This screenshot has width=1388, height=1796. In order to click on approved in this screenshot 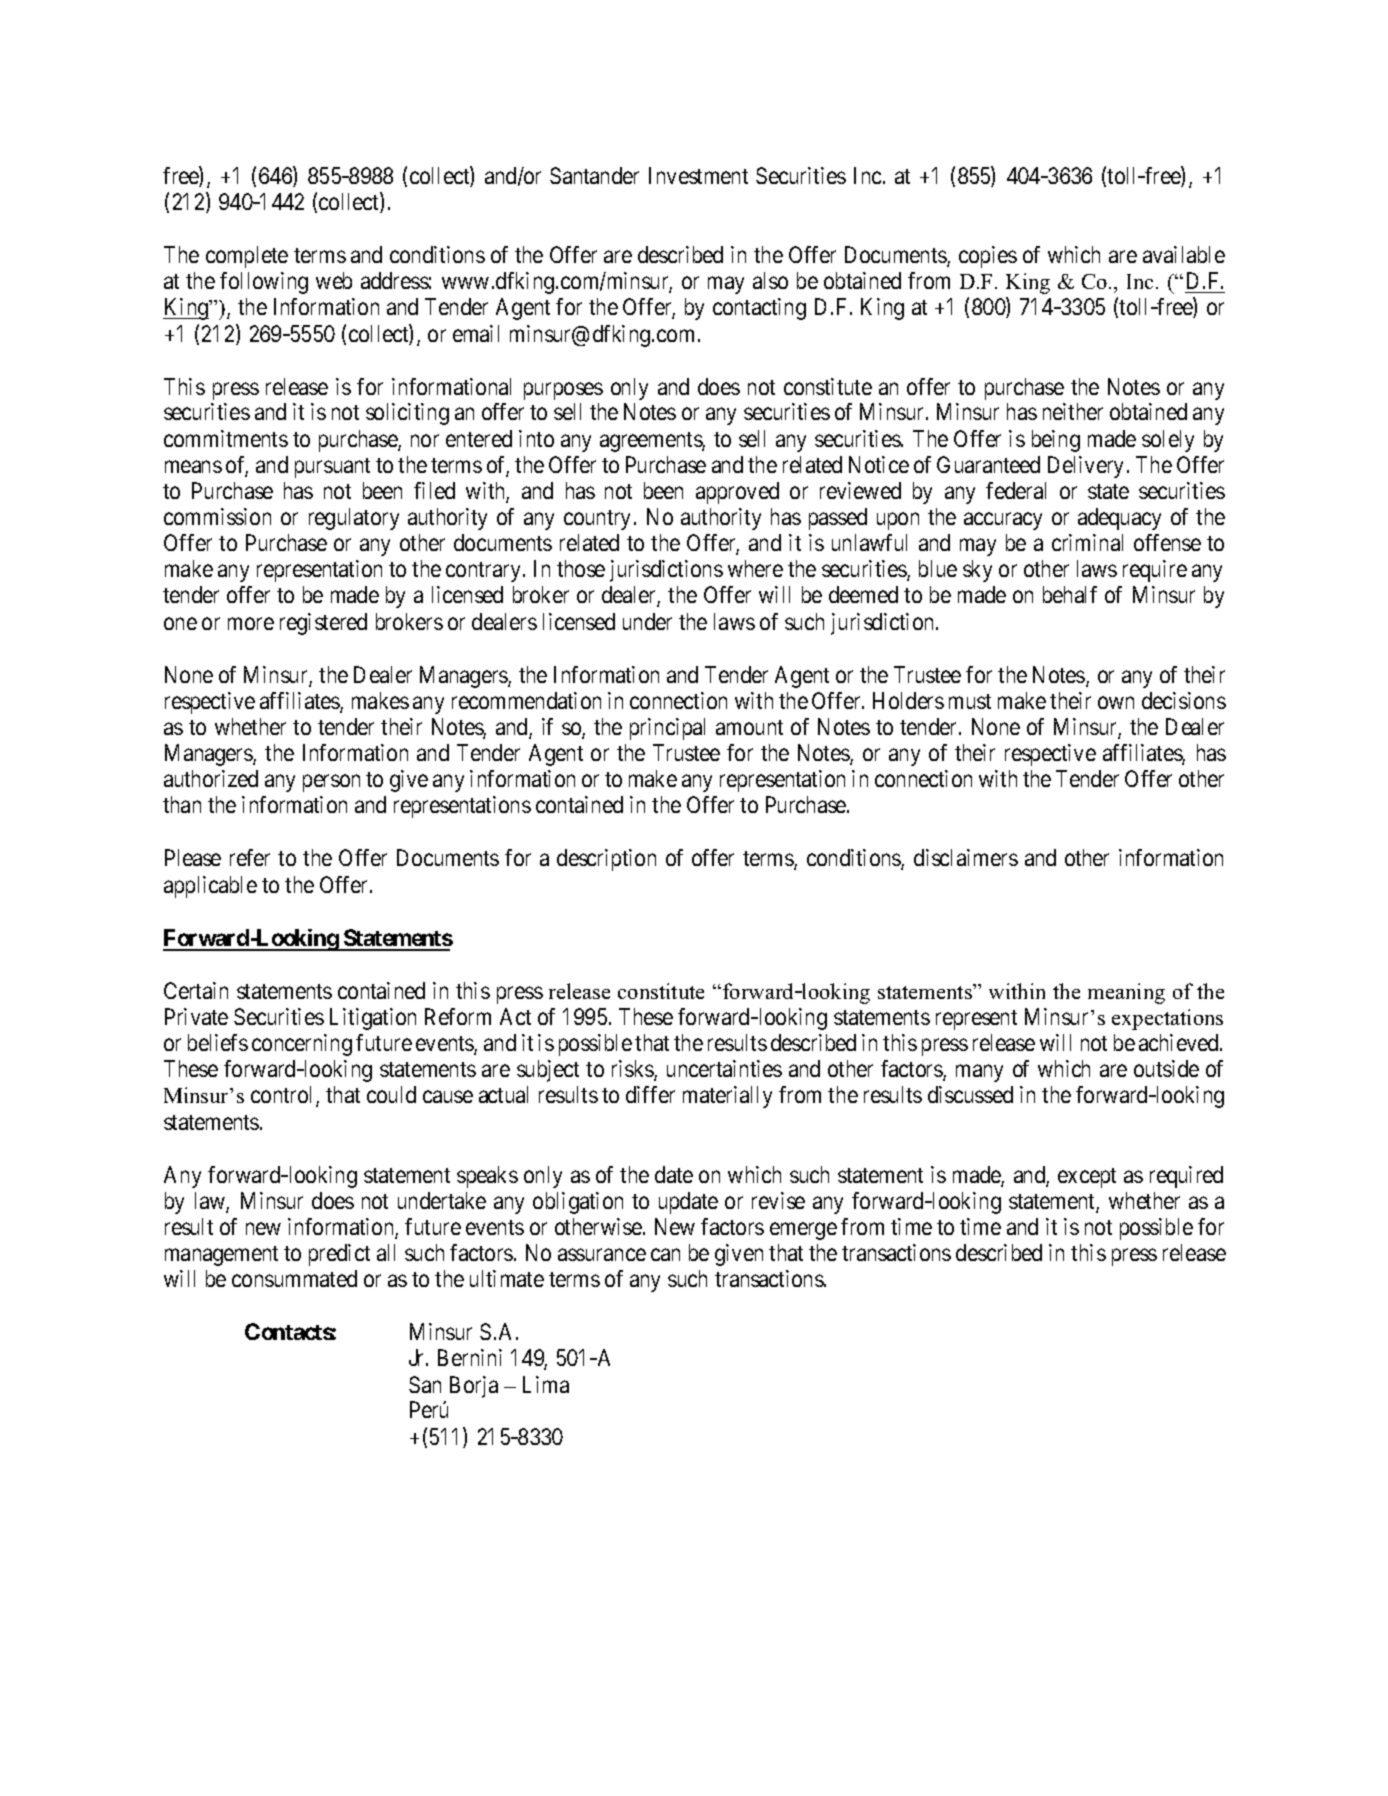, I will do `click(737, 493)`.
